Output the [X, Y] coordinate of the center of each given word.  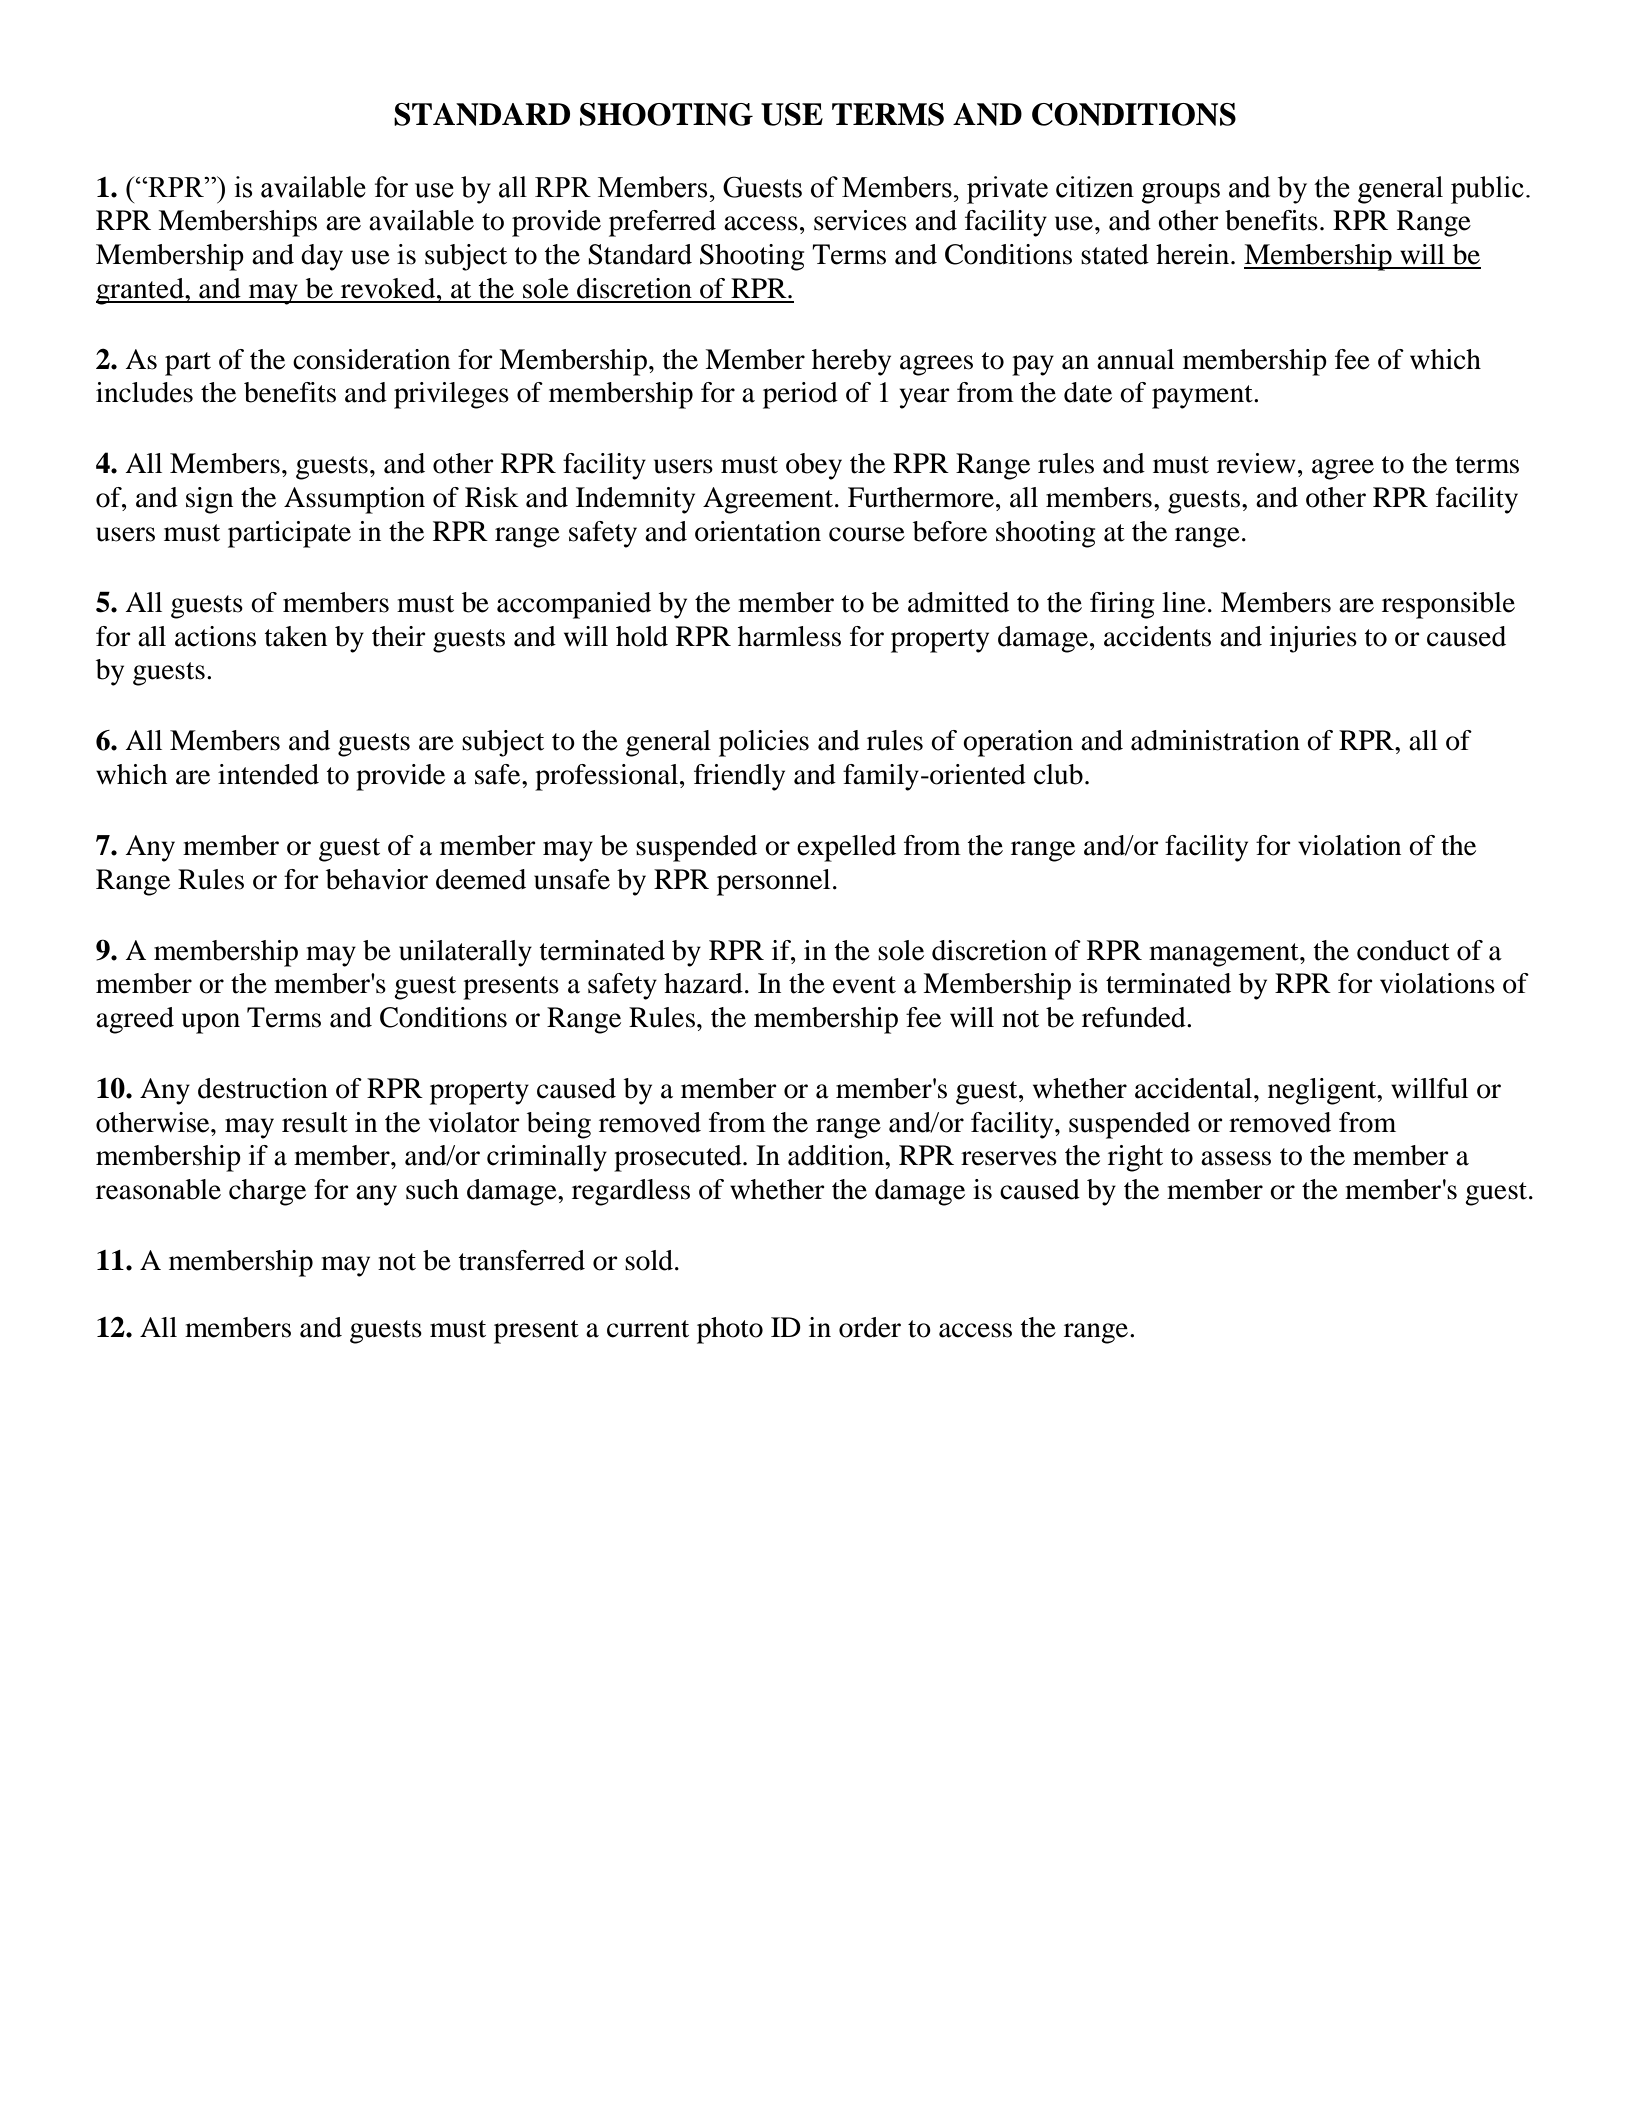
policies [764, 743]
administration [1215, 740]
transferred [521, 1260]
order [870, 1327]
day [322, 257]
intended [268, 774]
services [860, 220]
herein [1194, 254]
